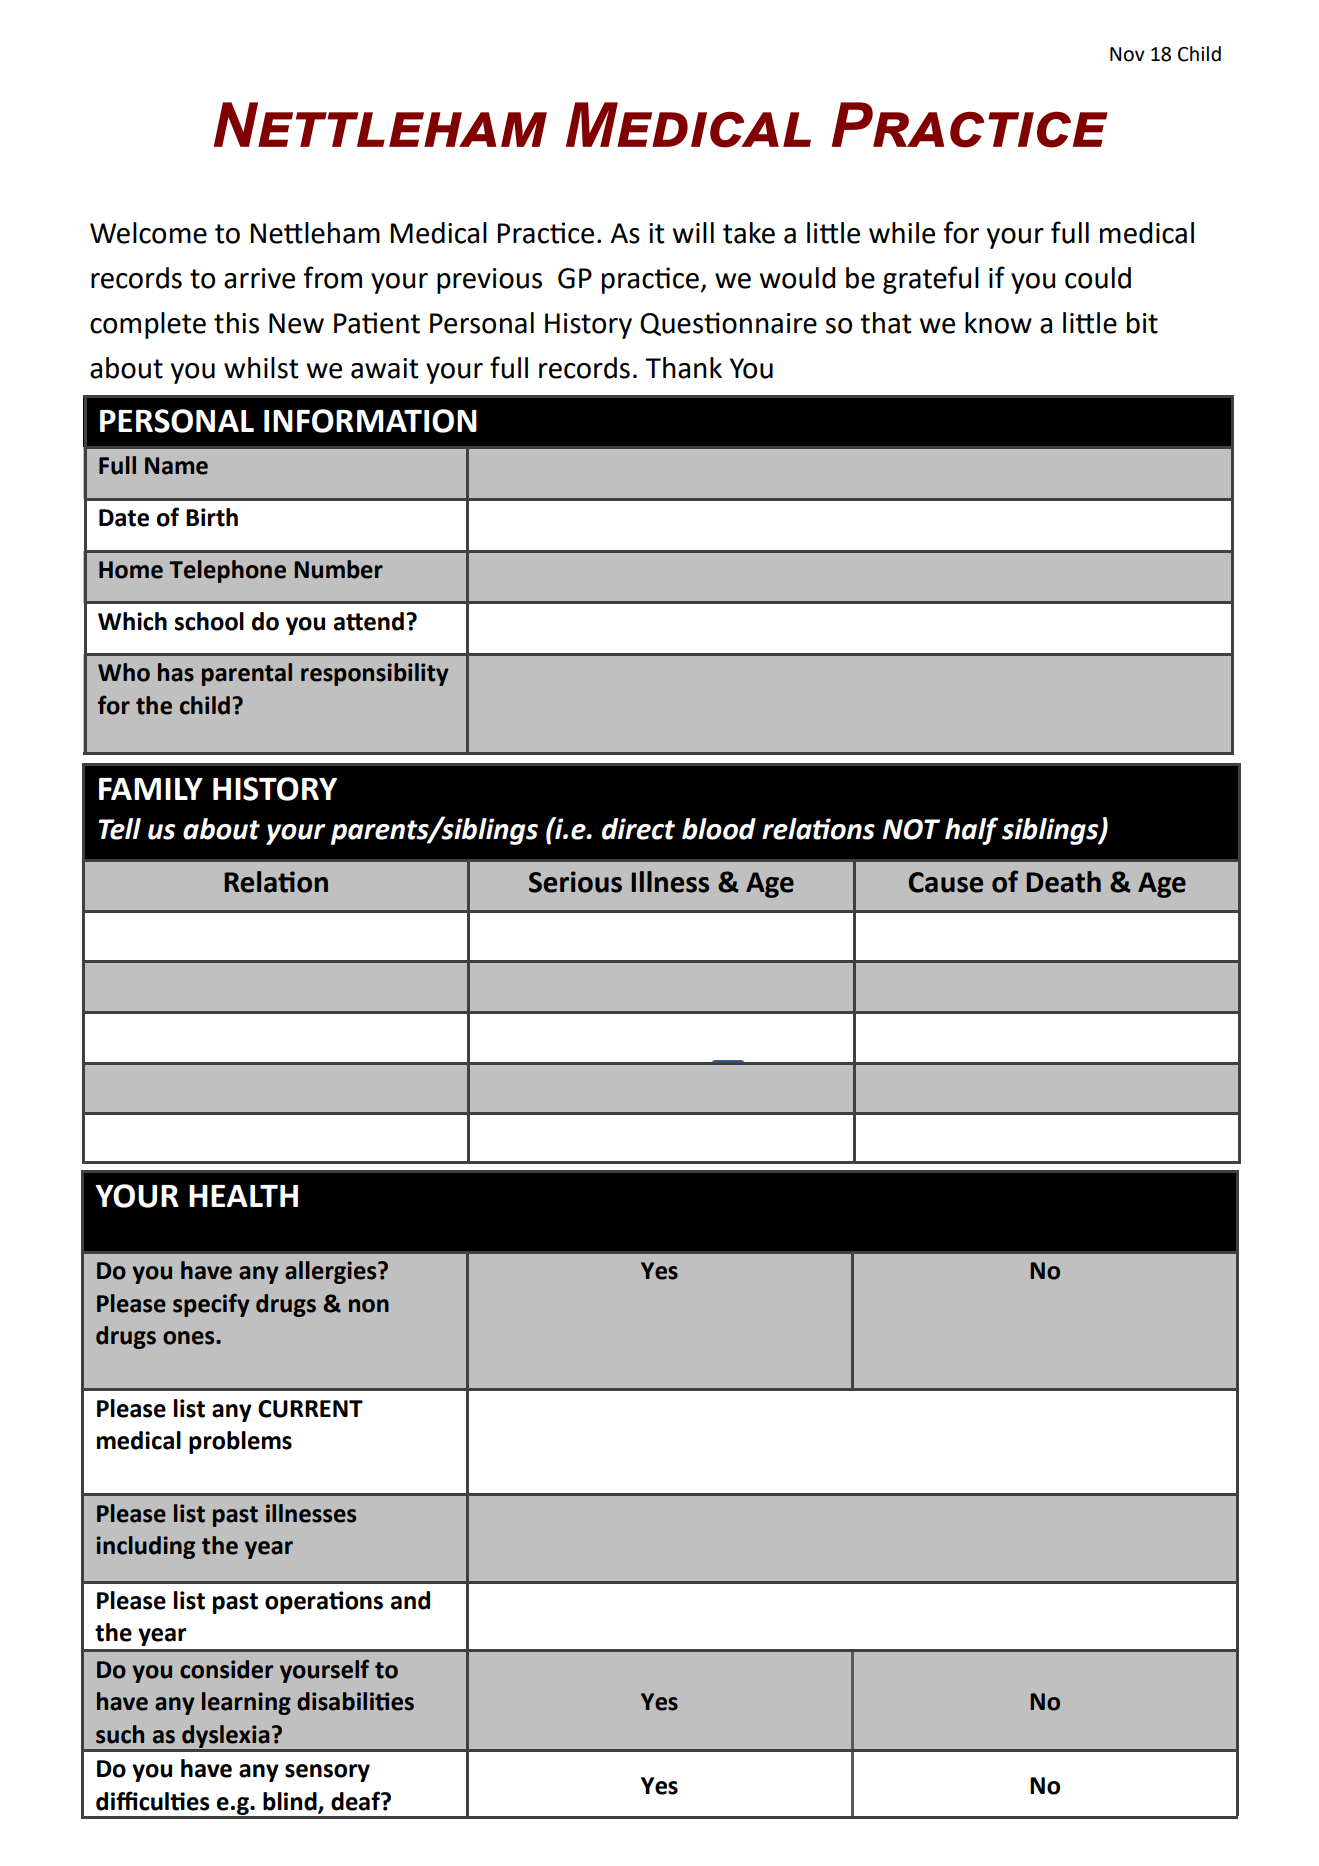  Describe the element at coordinates (410, 1600) in the image. I see `and` at that location.
